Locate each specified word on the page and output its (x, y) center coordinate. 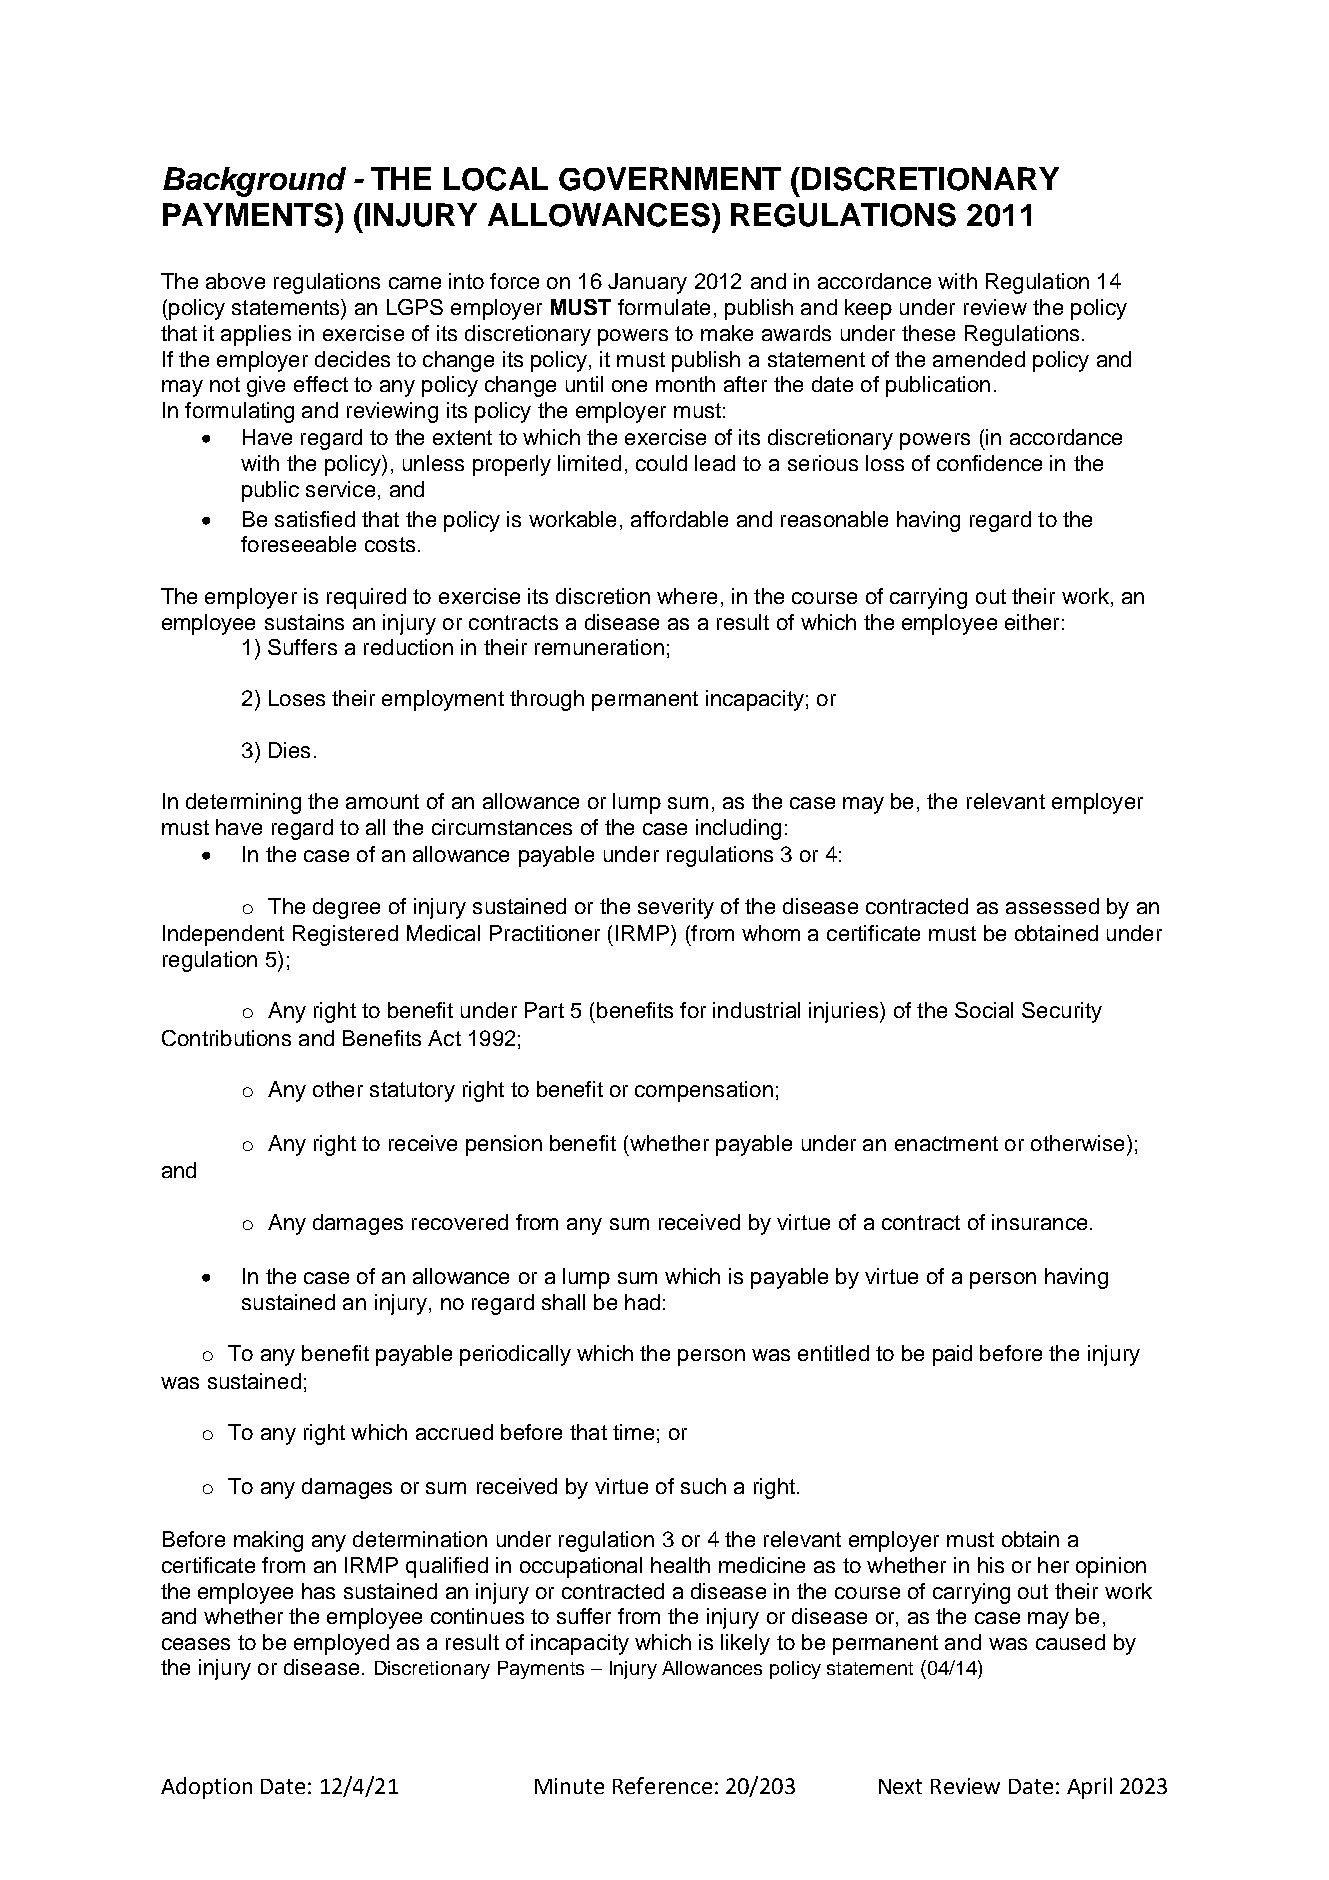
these (928, 333)
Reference (662, 1785)
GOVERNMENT (670, 179)
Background (254, 182)
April (1089, 1788)
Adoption (206, 1788)
